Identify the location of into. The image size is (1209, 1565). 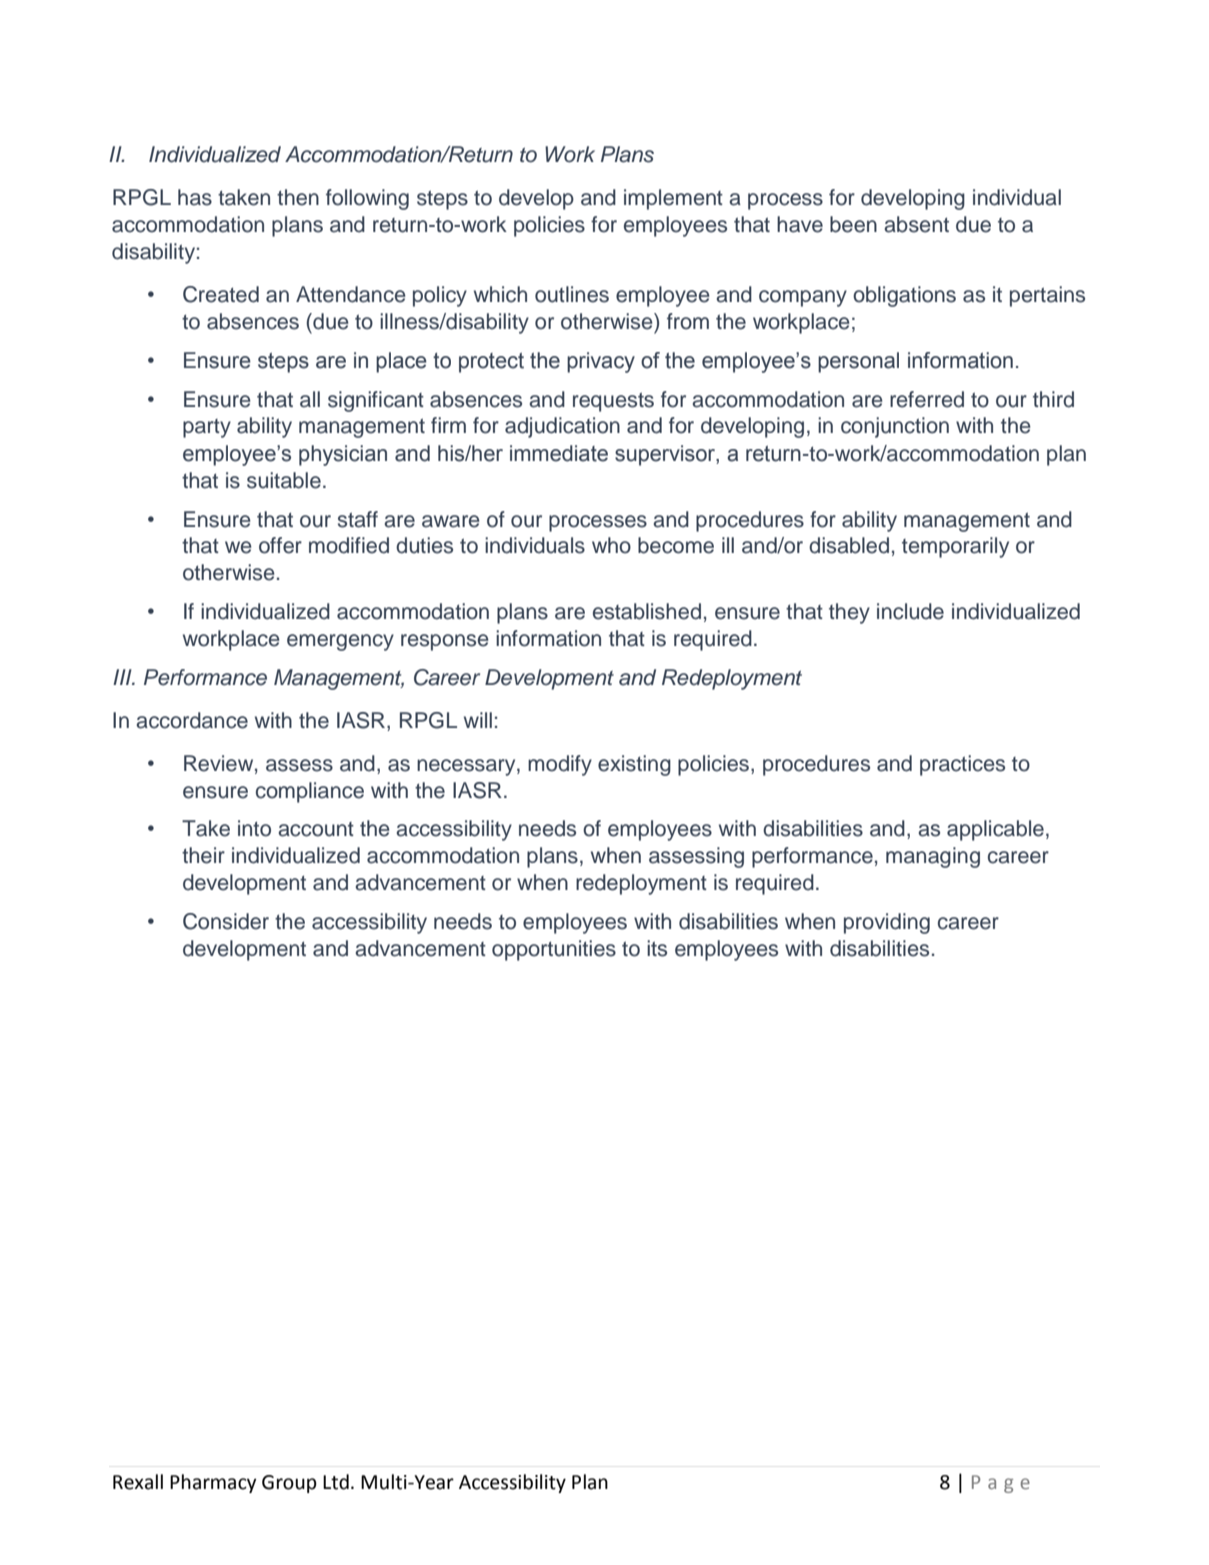
(254, 828).
